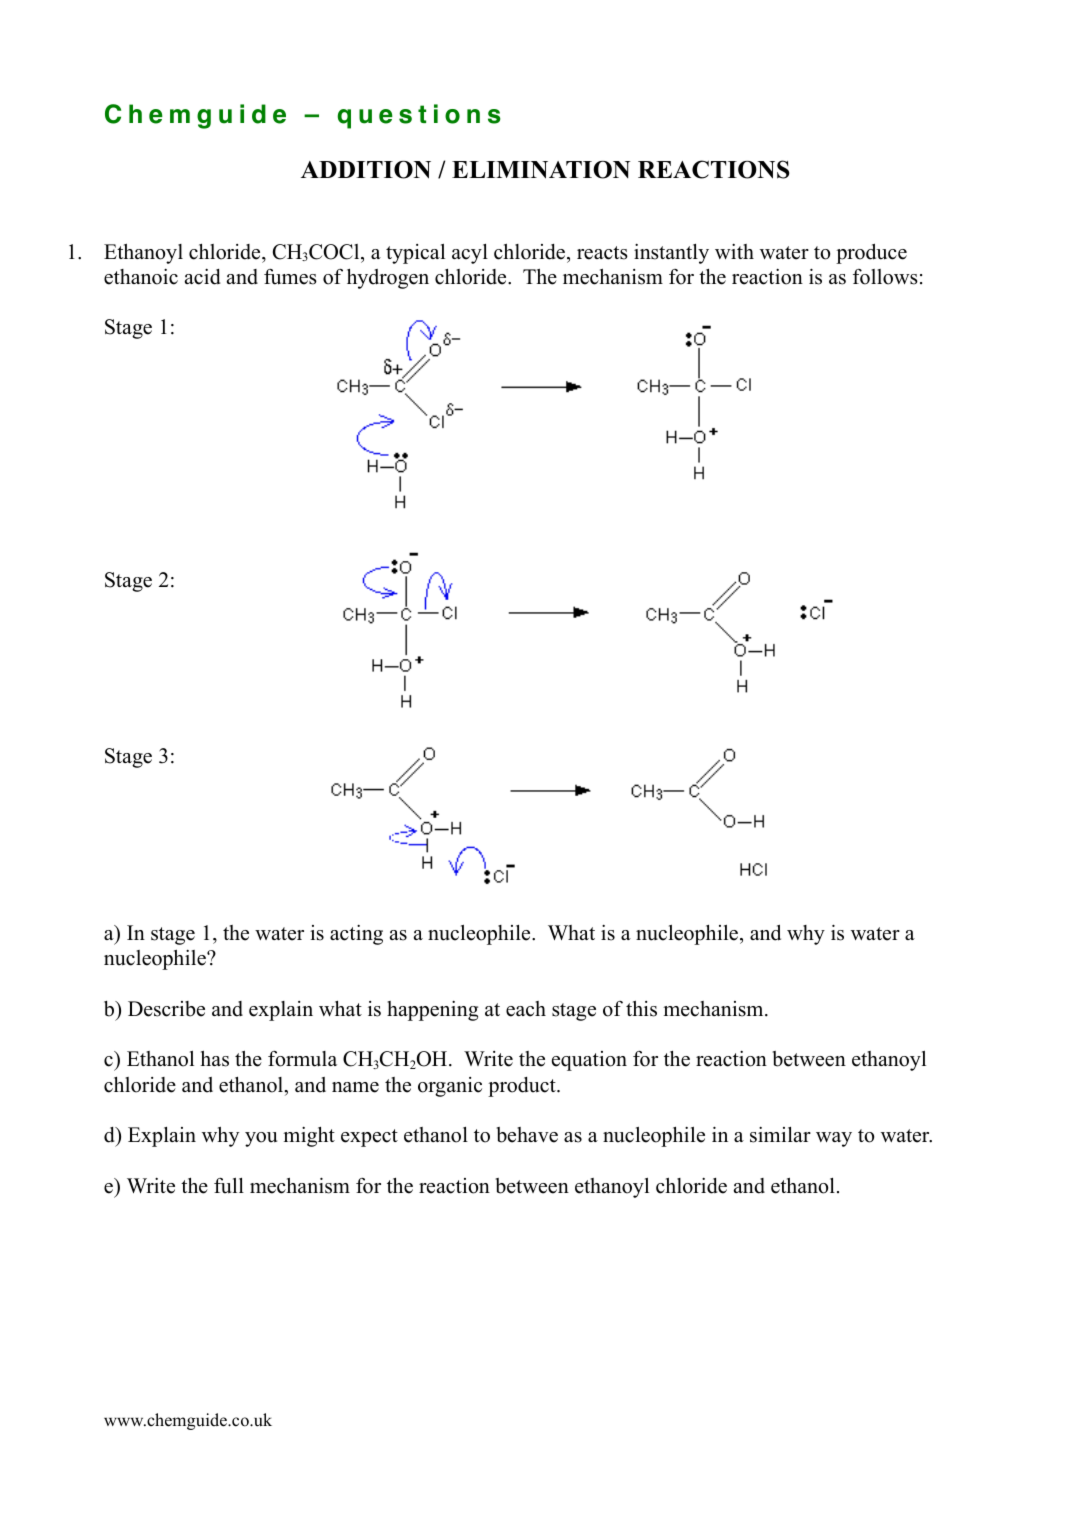  Describe the element at coordinates (290, 277) in the screenshot. I see `fumes` at that location.
